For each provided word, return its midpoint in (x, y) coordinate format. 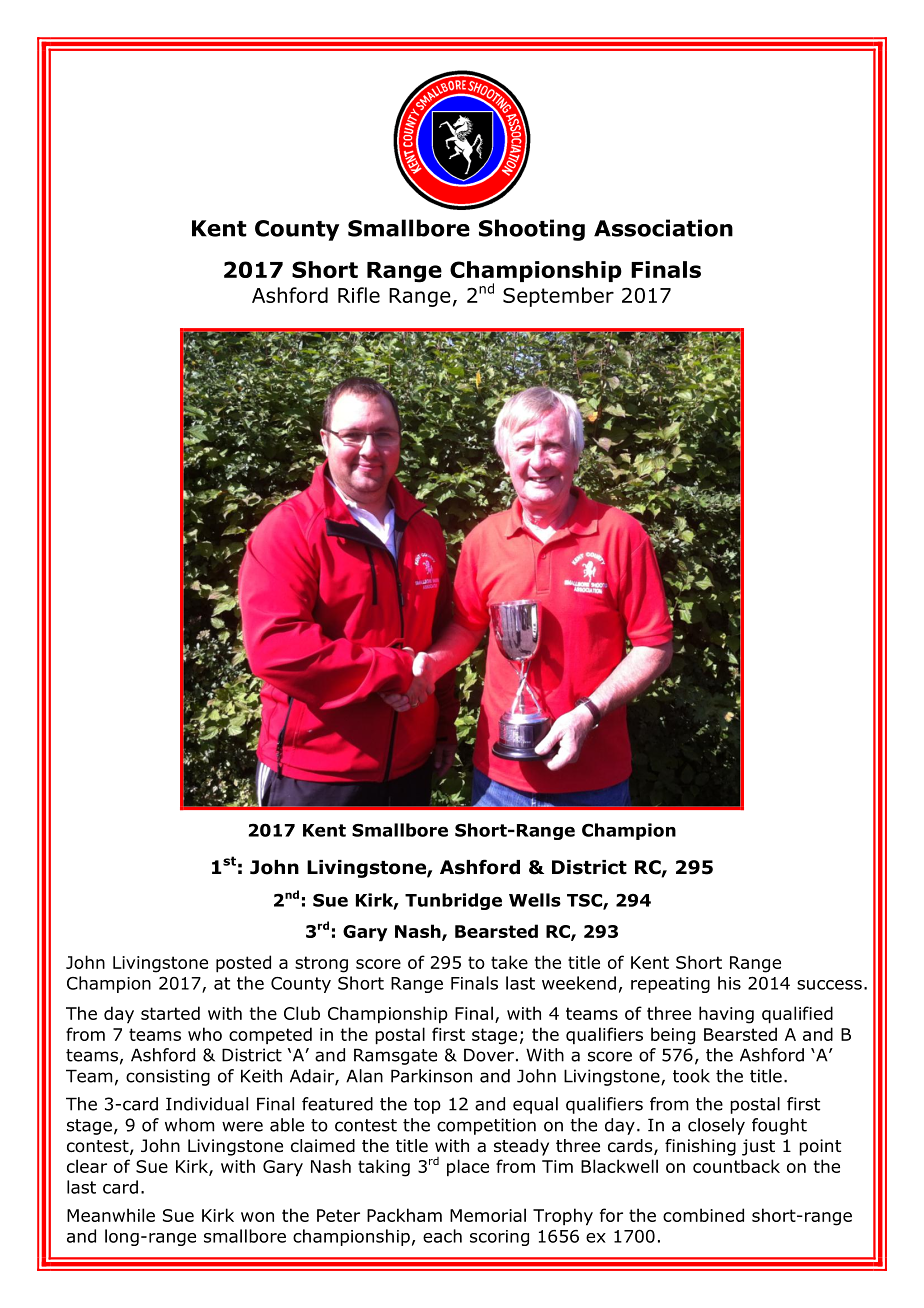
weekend (579, 983)
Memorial (488, 1215)
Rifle (359, 295)
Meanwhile (111, 1215)
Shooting (532, 230)
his (729, 983)
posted (243, 964)
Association (663, 228)
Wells (535, 900)
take (509, 962)
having (726, 1015)
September (558, 297)
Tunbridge (453, 901)
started (170, 1013)
